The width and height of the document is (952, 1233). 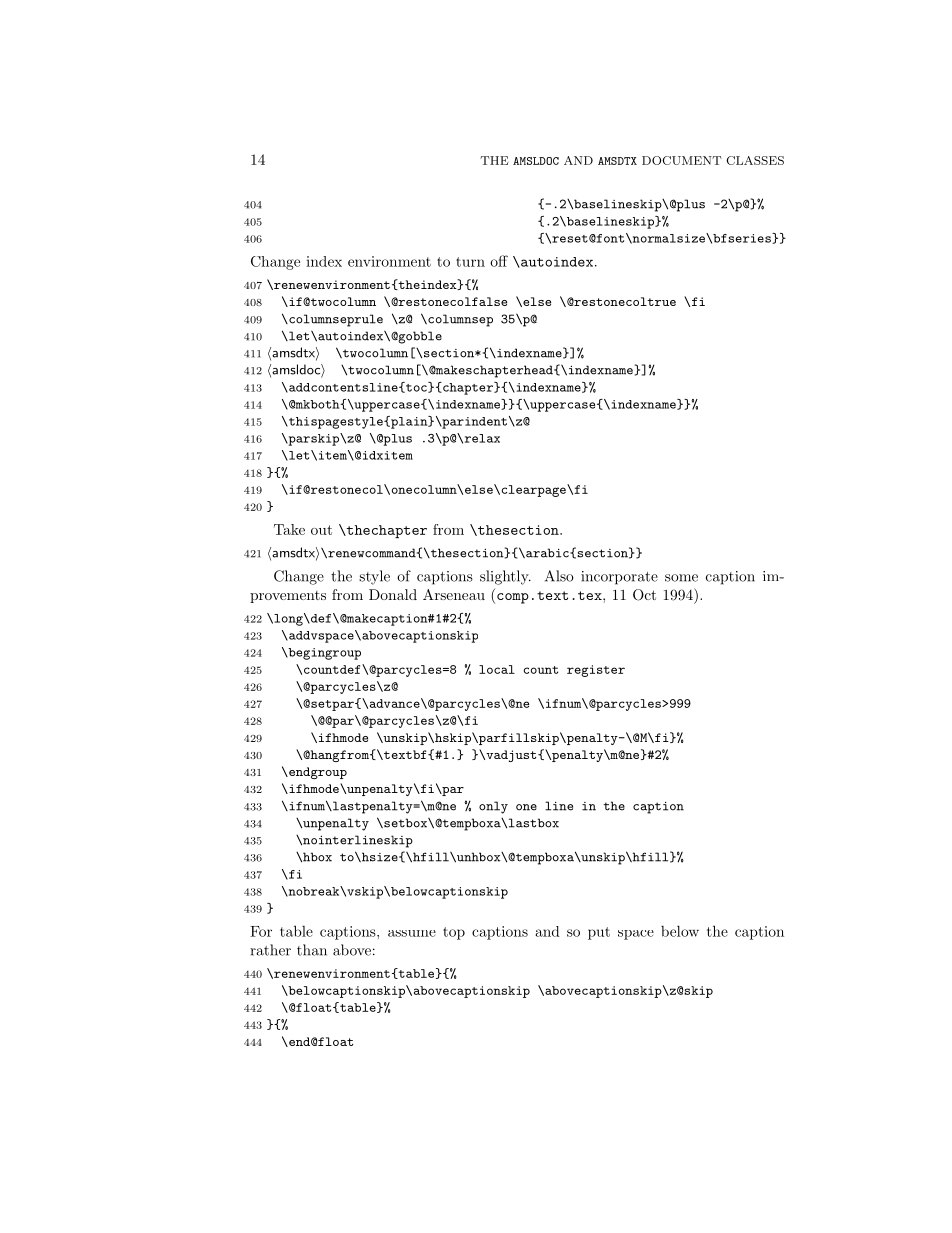 What do you see at coordinates (505, 577) in the document?
I see `slightly` at bounding box center [505, 577].
